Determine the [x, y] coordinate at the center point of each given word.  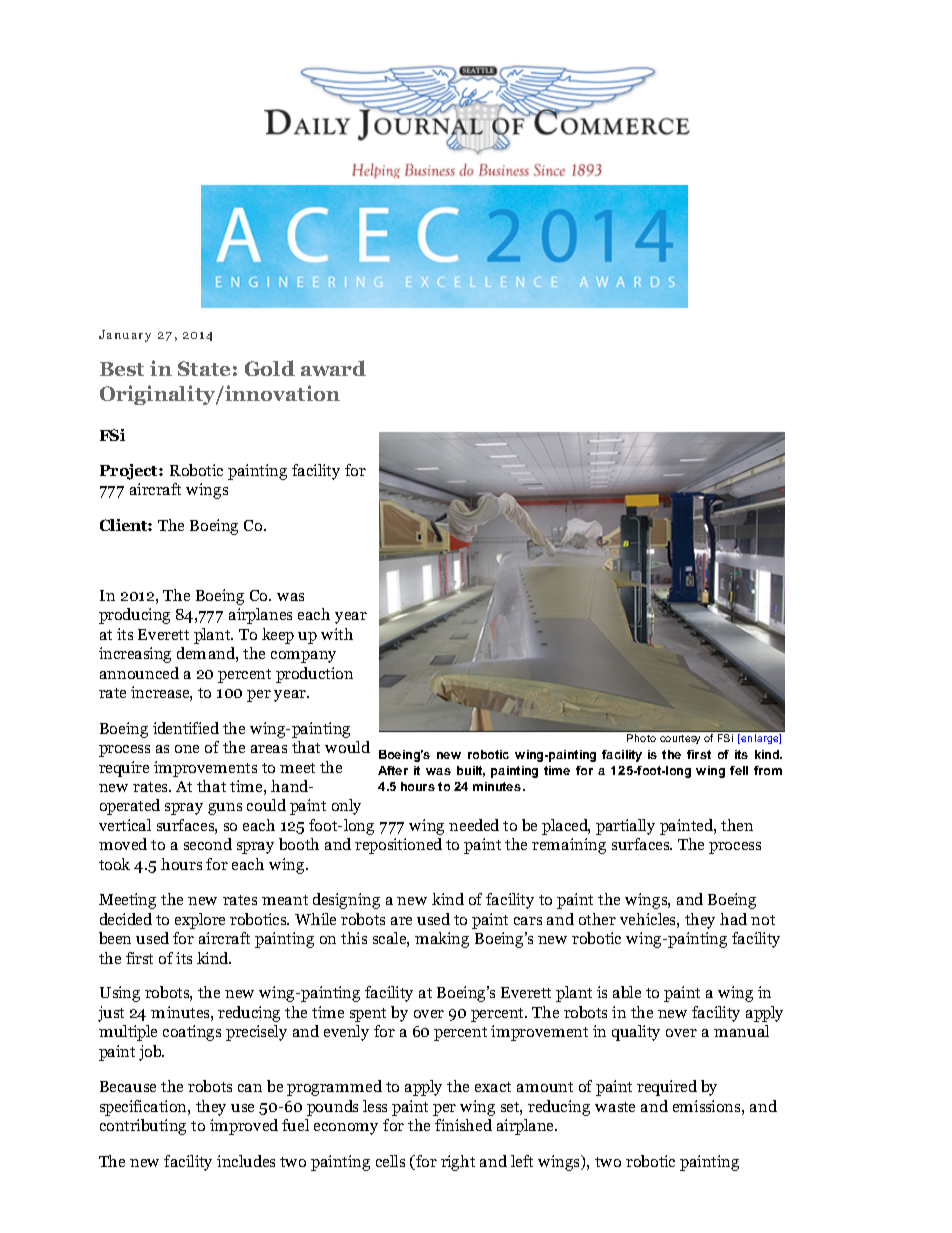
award [333, 368]
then [737, 825]
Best [122, 369]
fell [739, 770]
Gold [270, 368]
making [442, 940]
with [337, 634]
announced [139, 673]
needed [474, 825]
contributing [143, 1127]
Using [120, 994]
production [314, 675]
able [627, 992]
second [208, 844]
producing [134, 616]
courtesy [680, 739]
